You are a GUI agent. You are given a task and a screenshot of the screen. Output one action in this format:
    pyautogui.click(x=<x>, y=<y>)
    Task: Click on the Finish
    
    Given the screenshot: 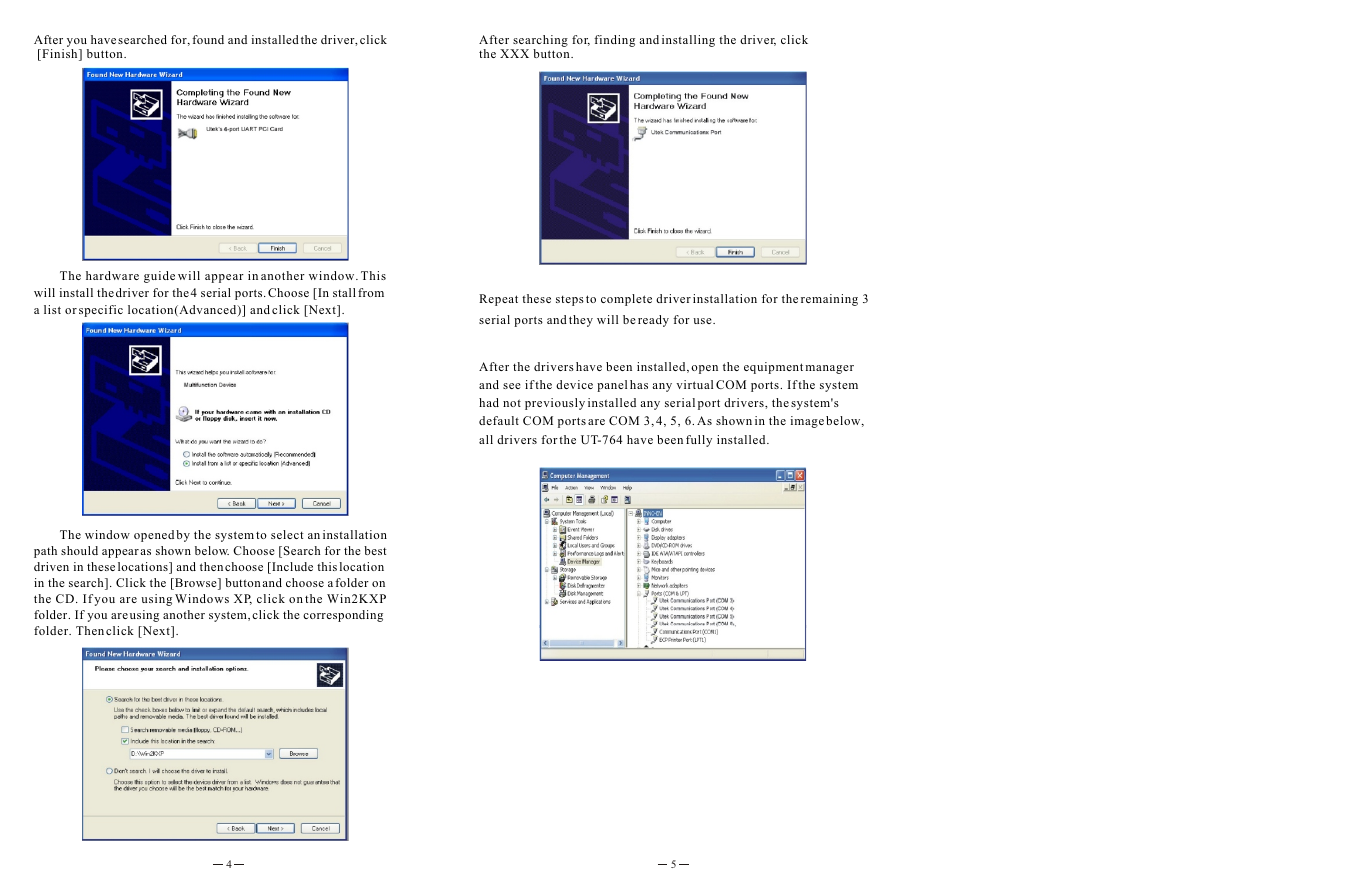 What is the action you would take?
    pyautogui.click(x=60, y=55)
